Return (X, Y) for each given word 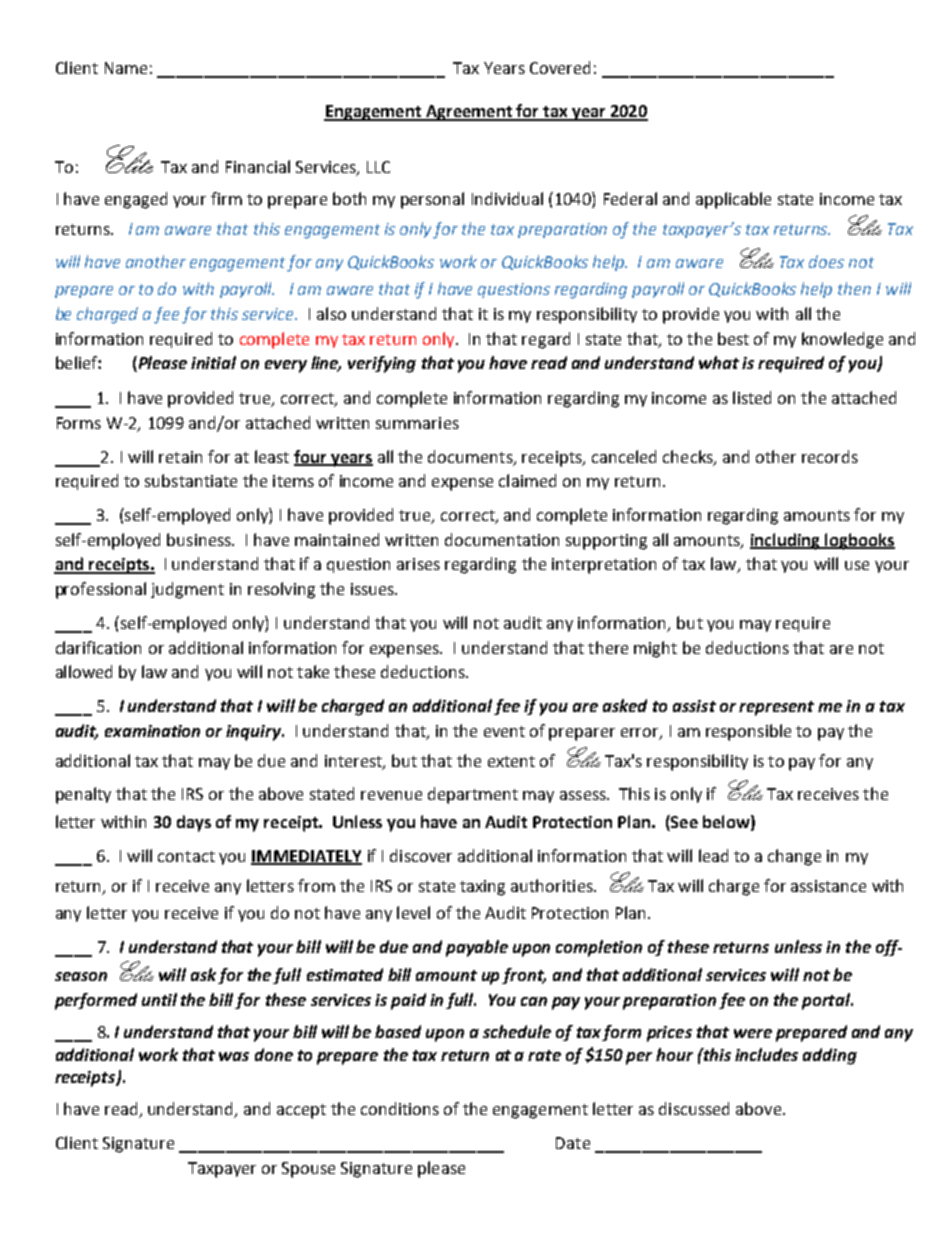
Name (126, 68)
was (234, 1056)
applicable (733, 200)
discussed (694, 1108)
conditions (400, 1108)
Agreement (468, 113)
